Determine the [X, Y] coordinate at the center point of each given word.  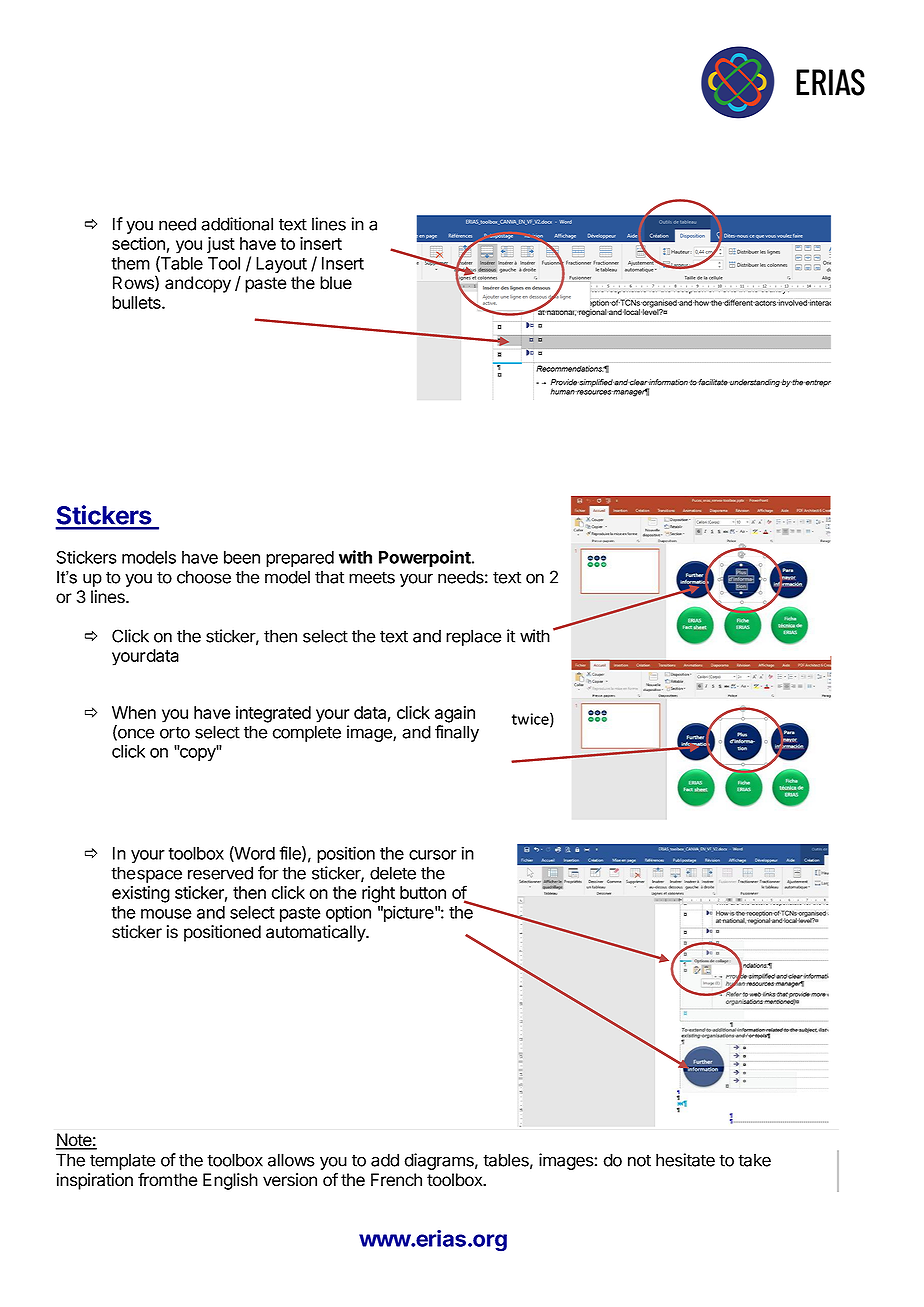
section [138, 243]
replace [474, 637]
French [396, 1180]
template [123, 1161]
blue [336, 283]
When [134, 712]
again [455, 714]
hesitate [685, 1160]
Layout [281, 265]
